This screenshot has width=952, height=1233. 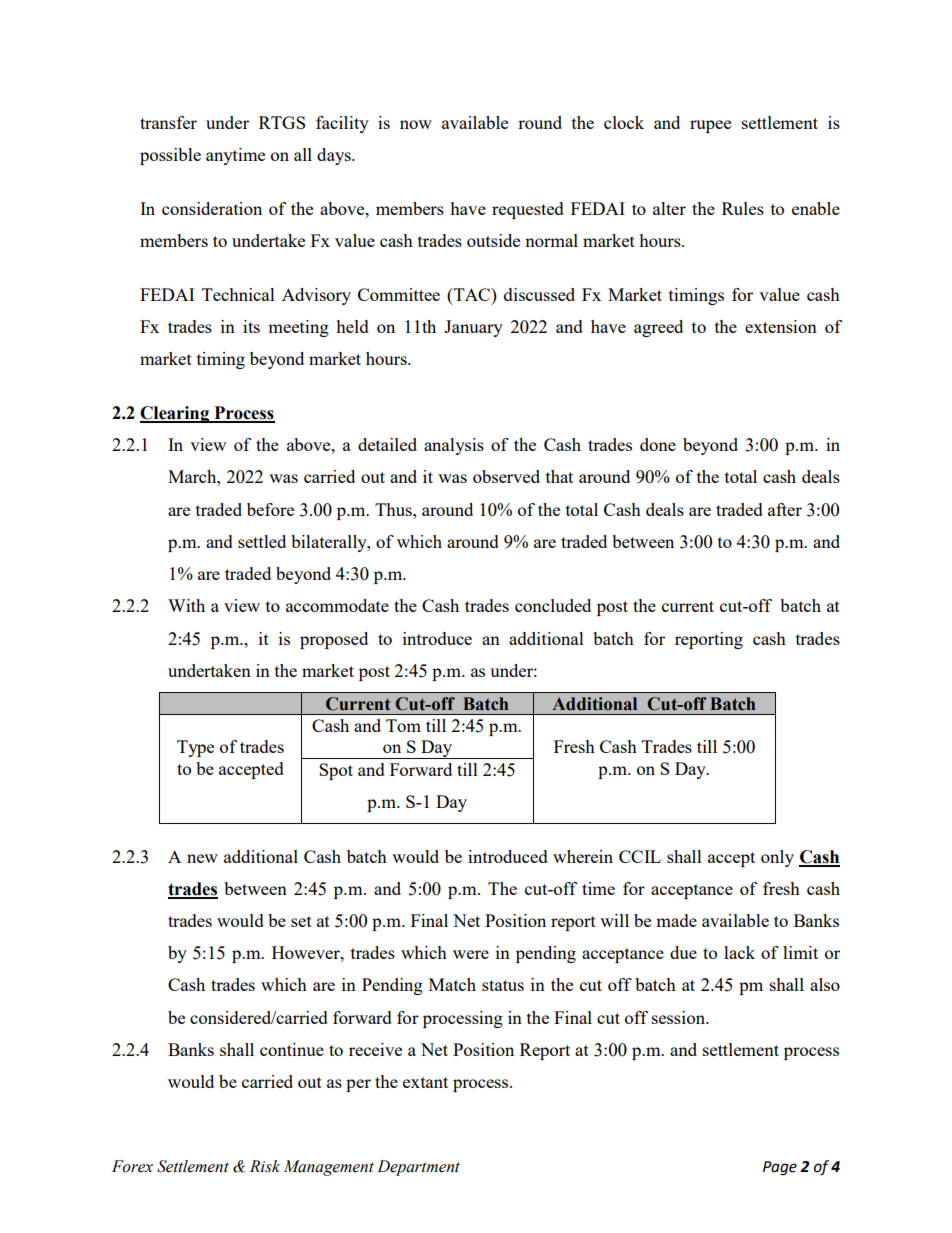 What do you see at coordinates (170, 156) in the screenshot?
I see `possible` at bounding box center [170, 156].
